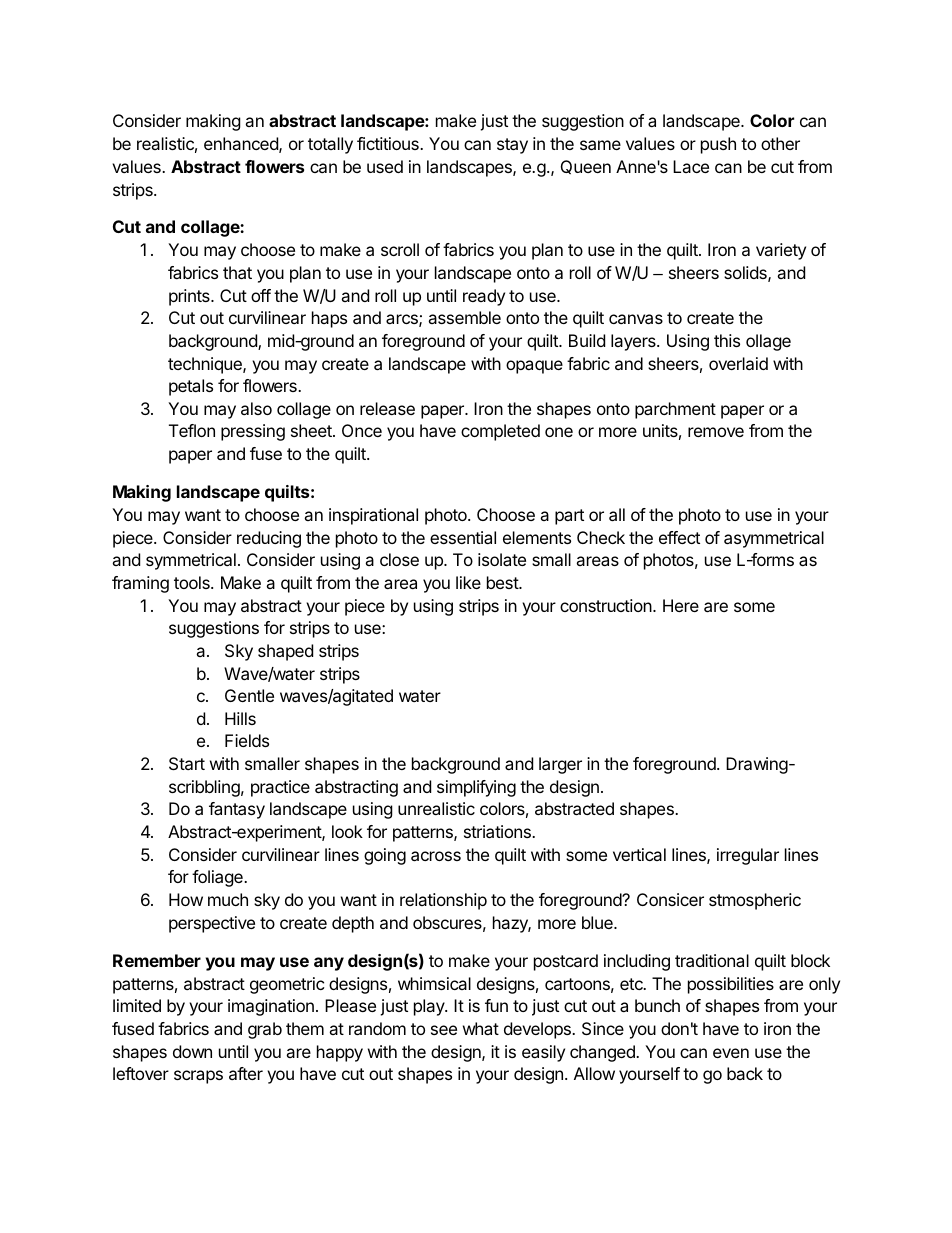  I want to click on Here, so click(681, 605).
